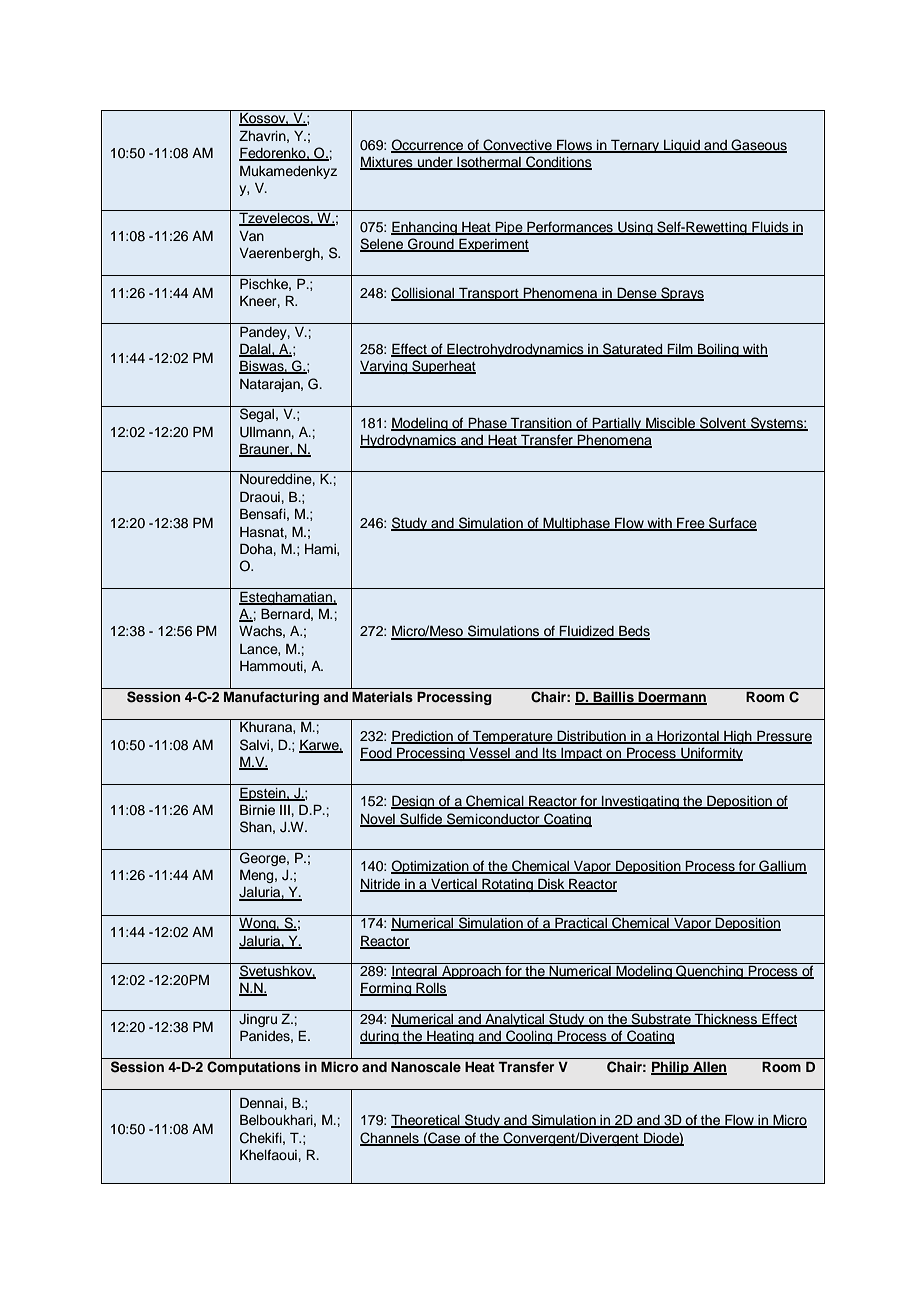  I want to click on Transition, so click(541, 424).
